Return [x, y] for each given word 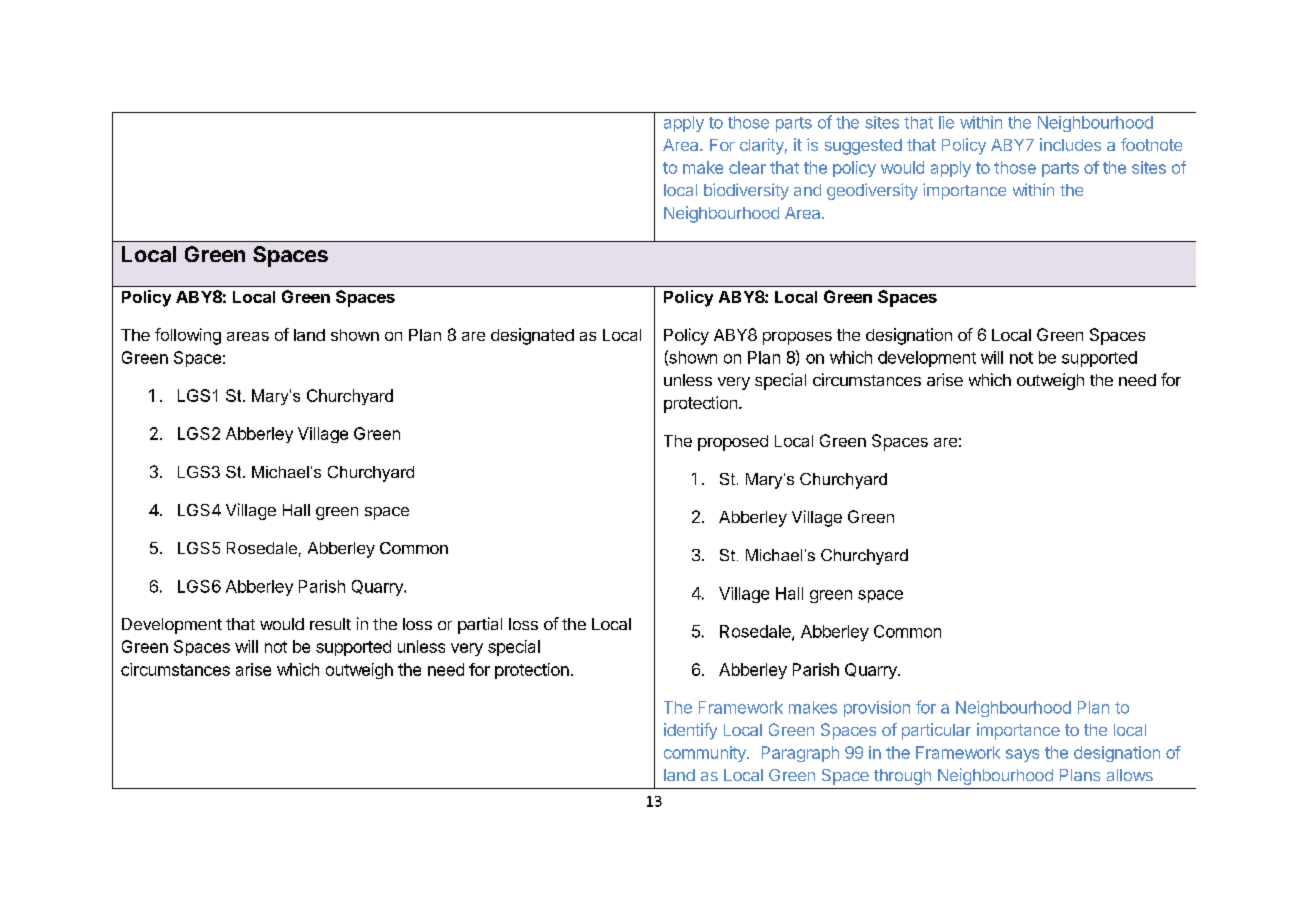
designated [532, 336]
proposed [733, 443]
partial [480, 625]
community [706, 754]
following [188, 336]
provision [877, 709]
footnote [1151, 144]
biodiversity [746, 191]
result [330, 624]
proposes [797, 338]
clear [747, 167]
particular [936, 731]
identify [690, 731]
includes [1070, 144]
